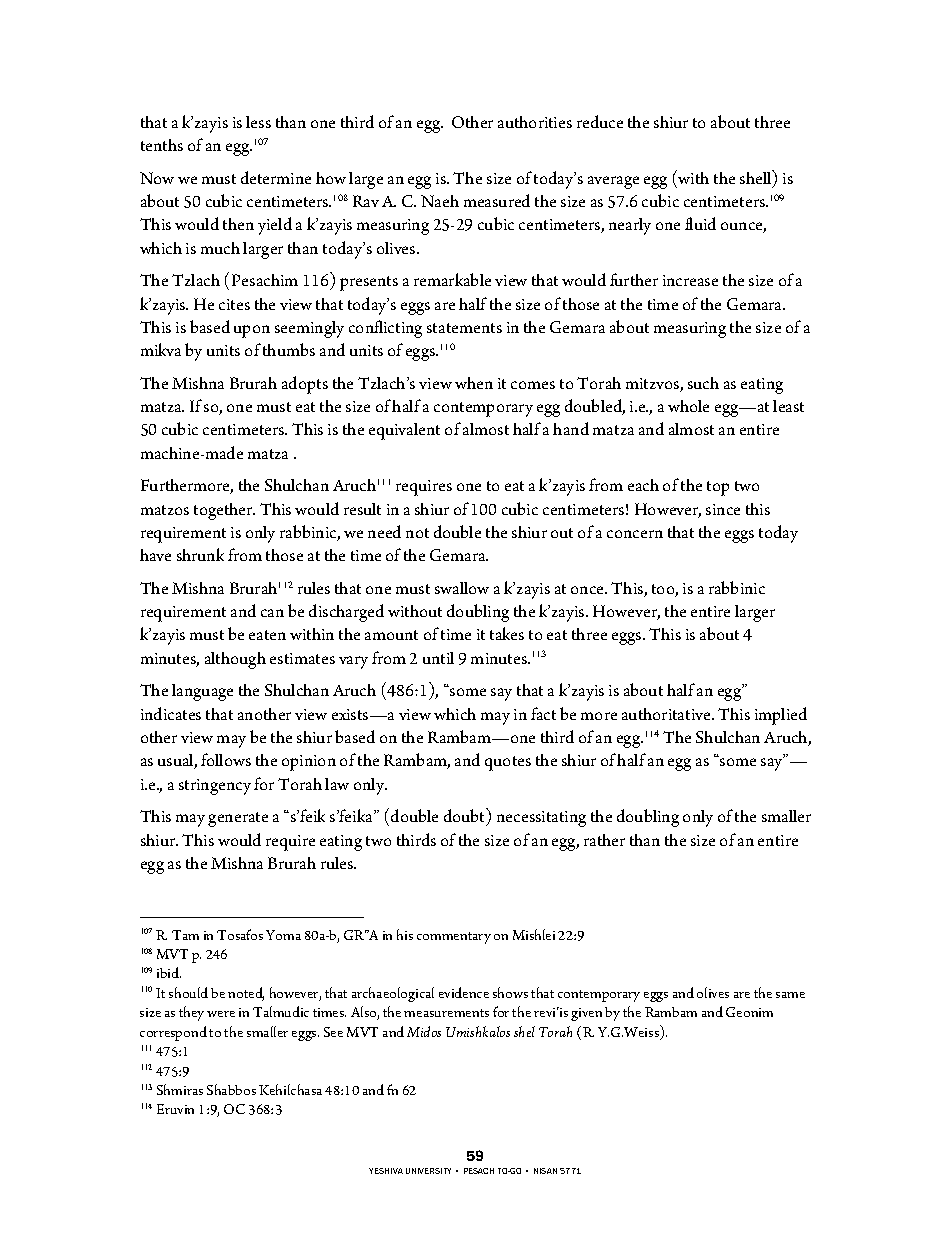 Image resolution: width=952 pixels, height=1233 pixels. I want to click on until, so click(438, 658).
